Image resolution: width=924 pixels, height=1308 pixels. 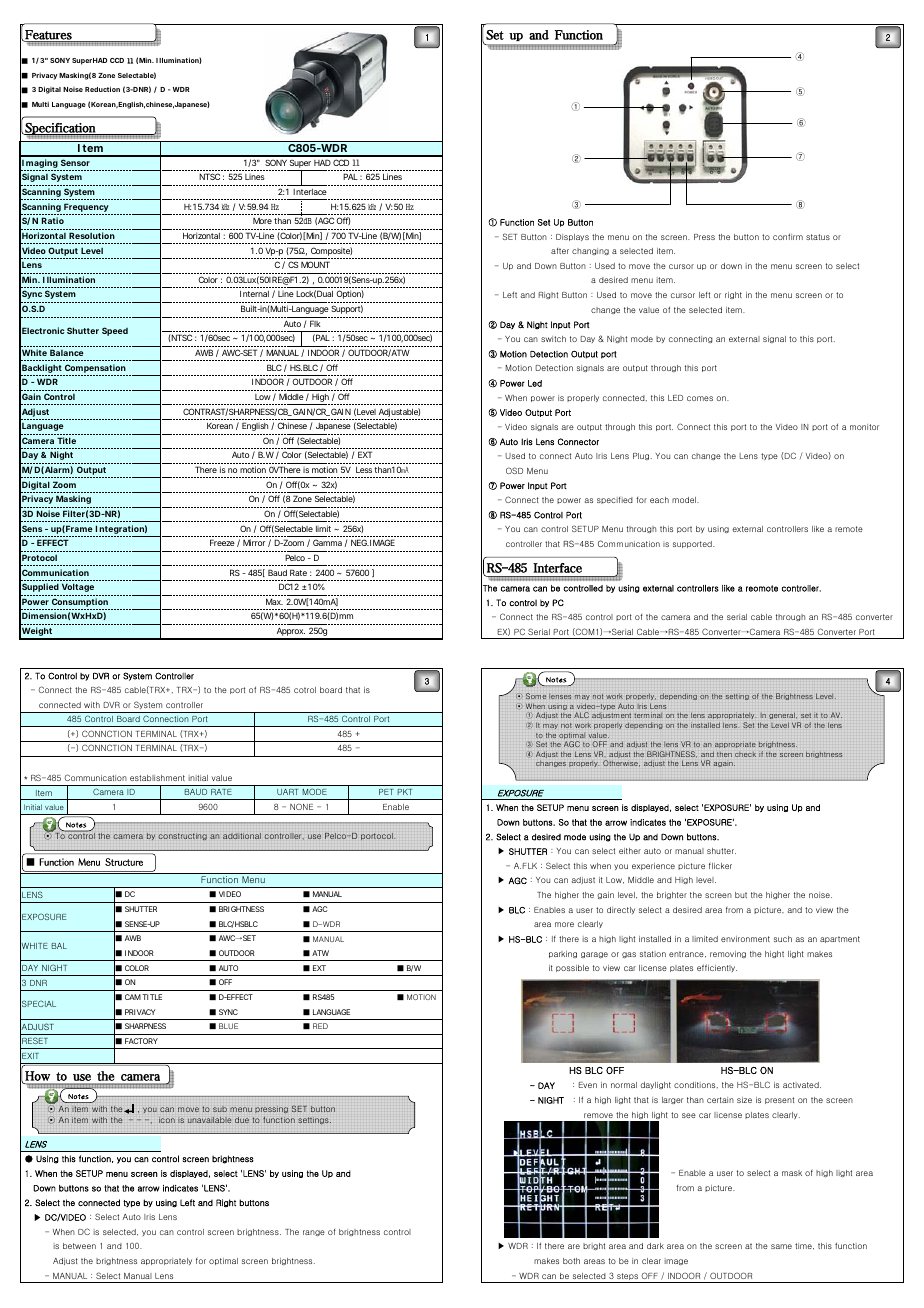 I want to click on same, so click(x=781, y=1246).
